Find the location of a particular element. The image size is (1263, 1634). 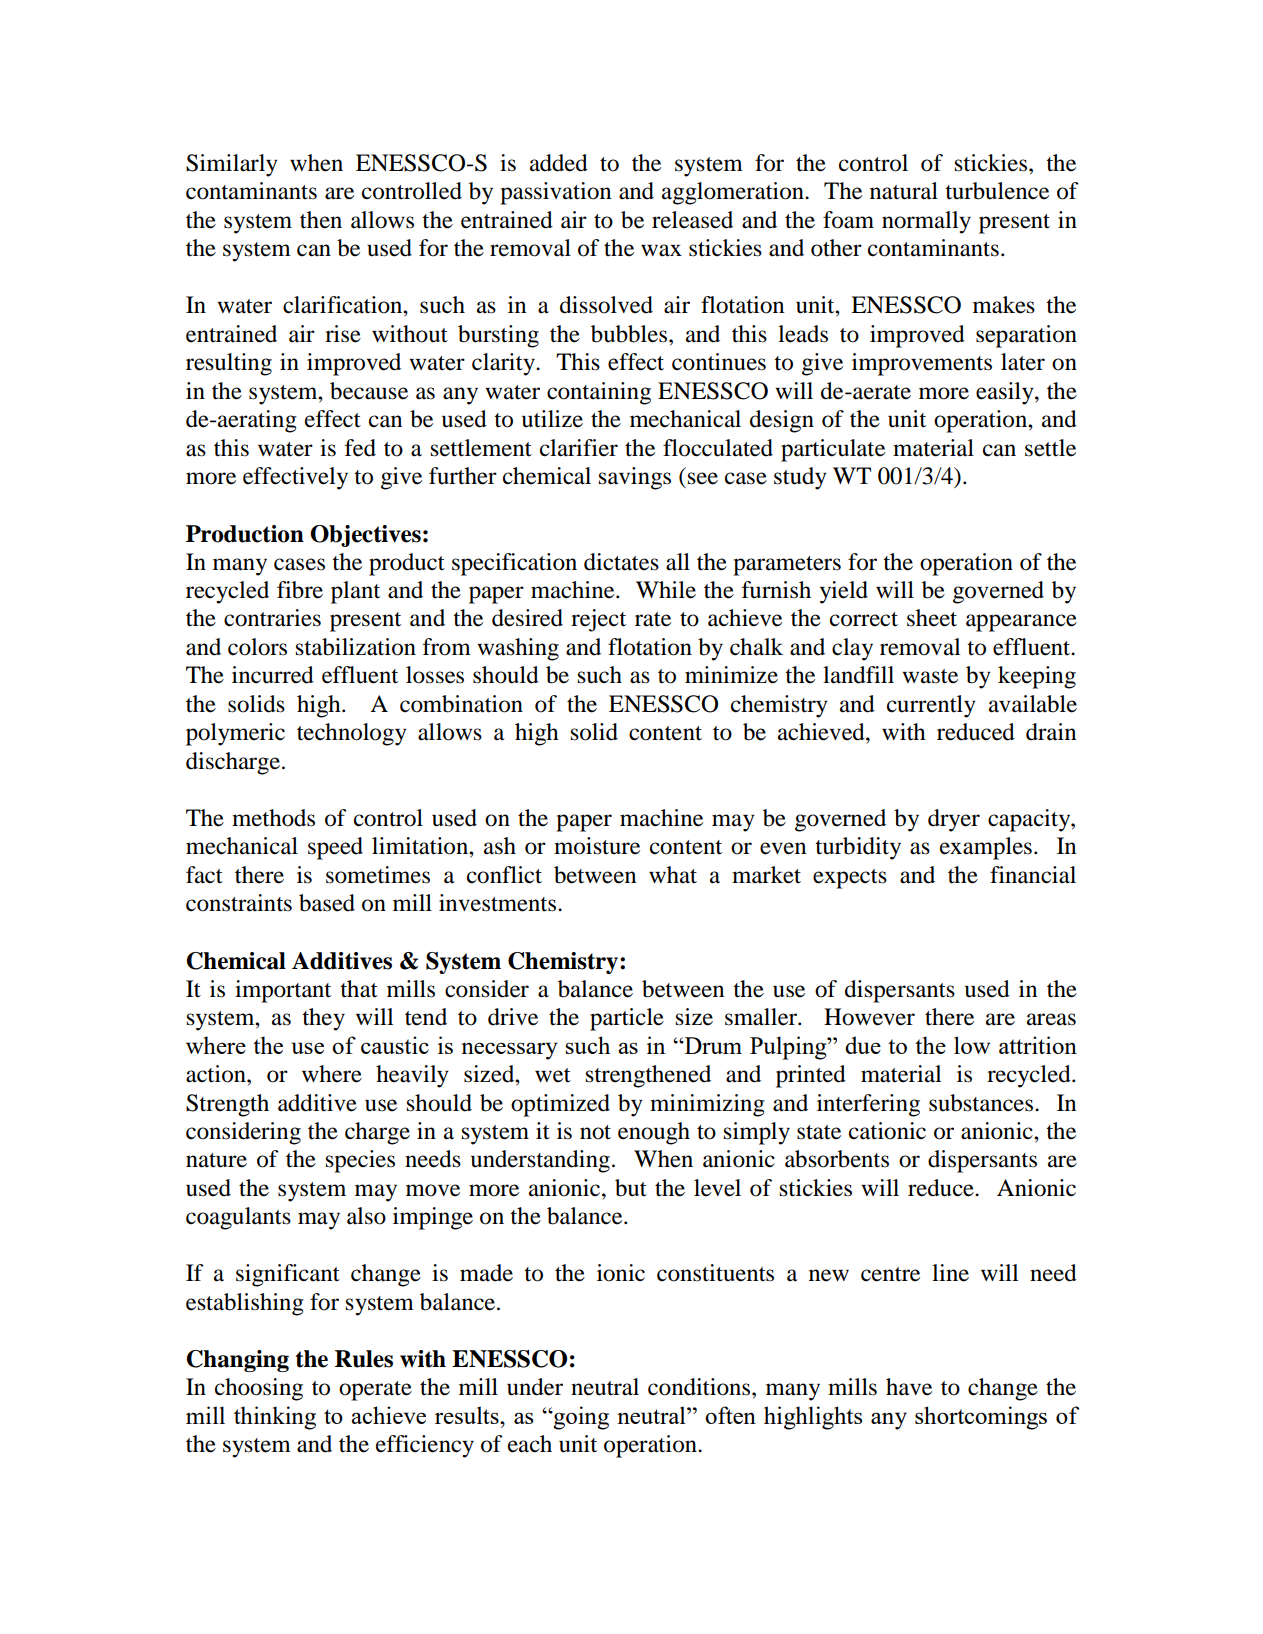

Similarly is located at coordinates (232, 165).
